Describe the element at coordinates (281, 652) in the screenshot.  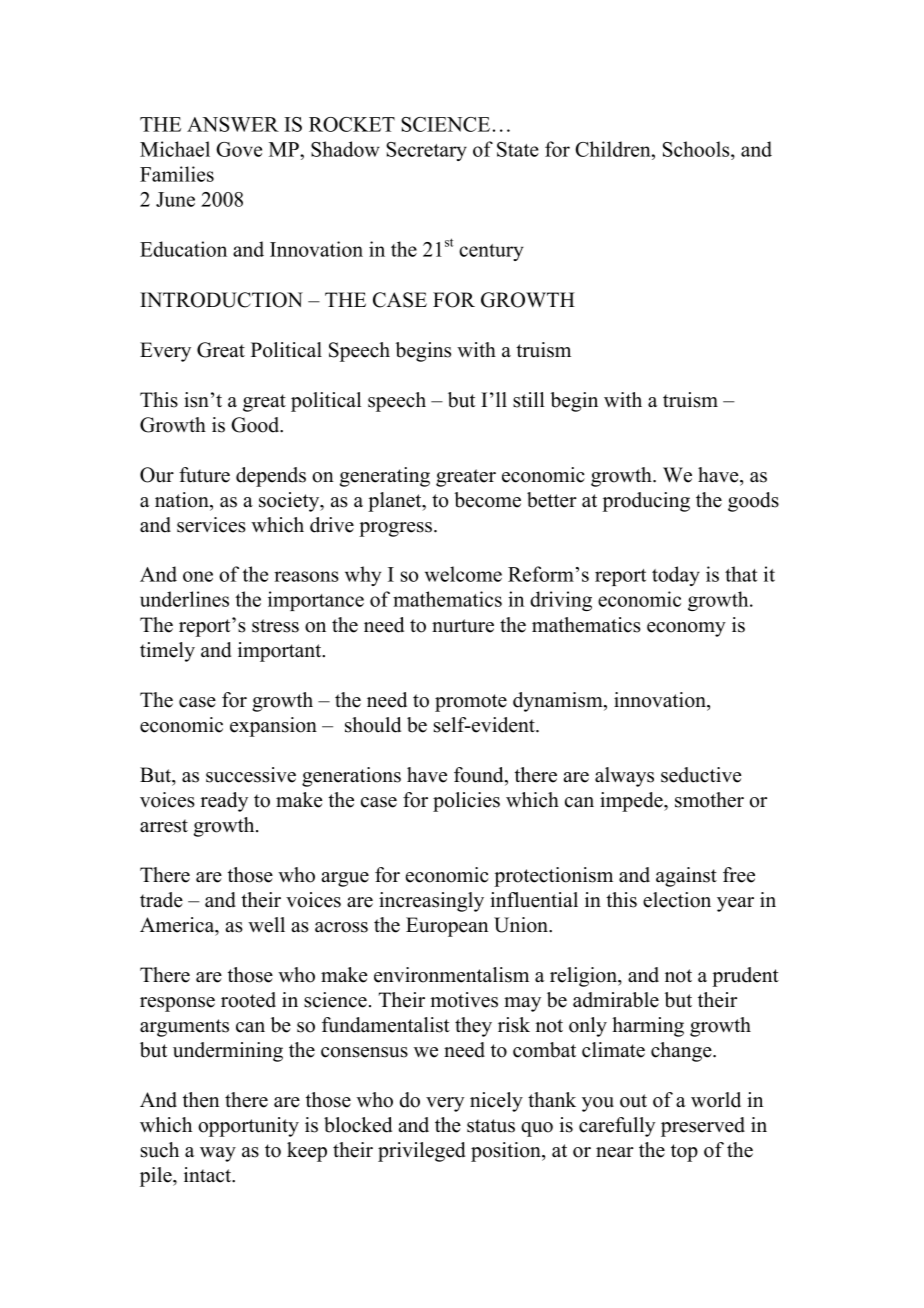
I see `important` at that location.
